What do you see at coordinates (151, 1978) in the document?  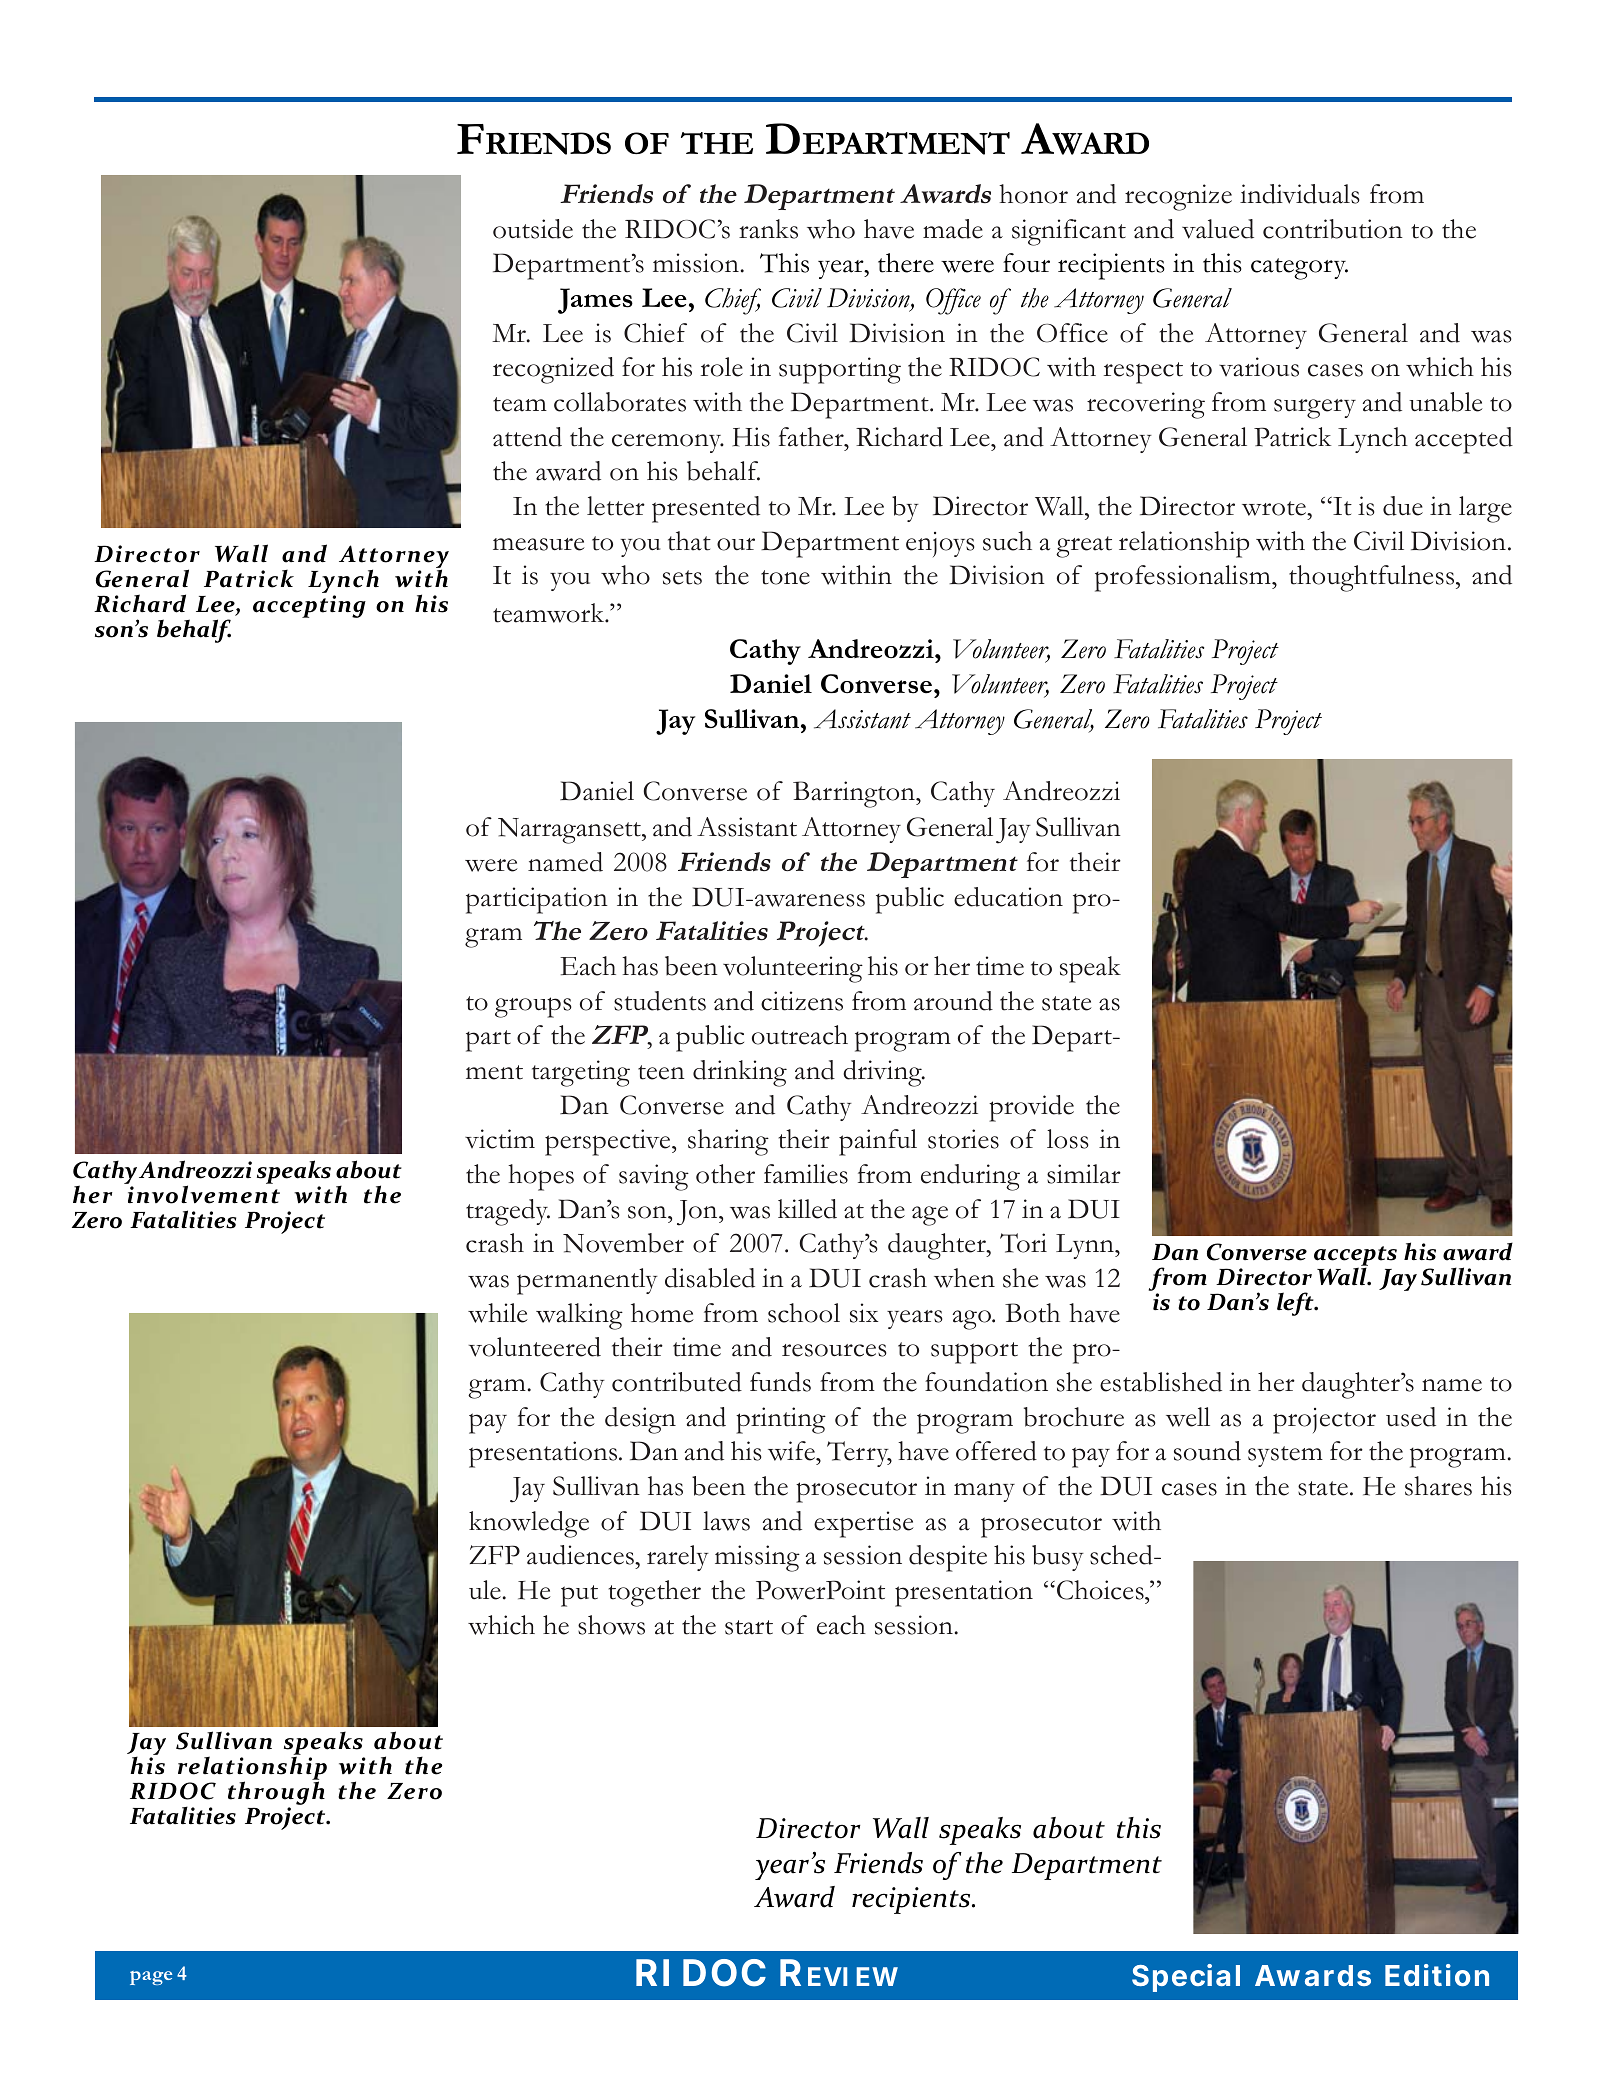 I see `page` at bounding box center [151, 1978].
